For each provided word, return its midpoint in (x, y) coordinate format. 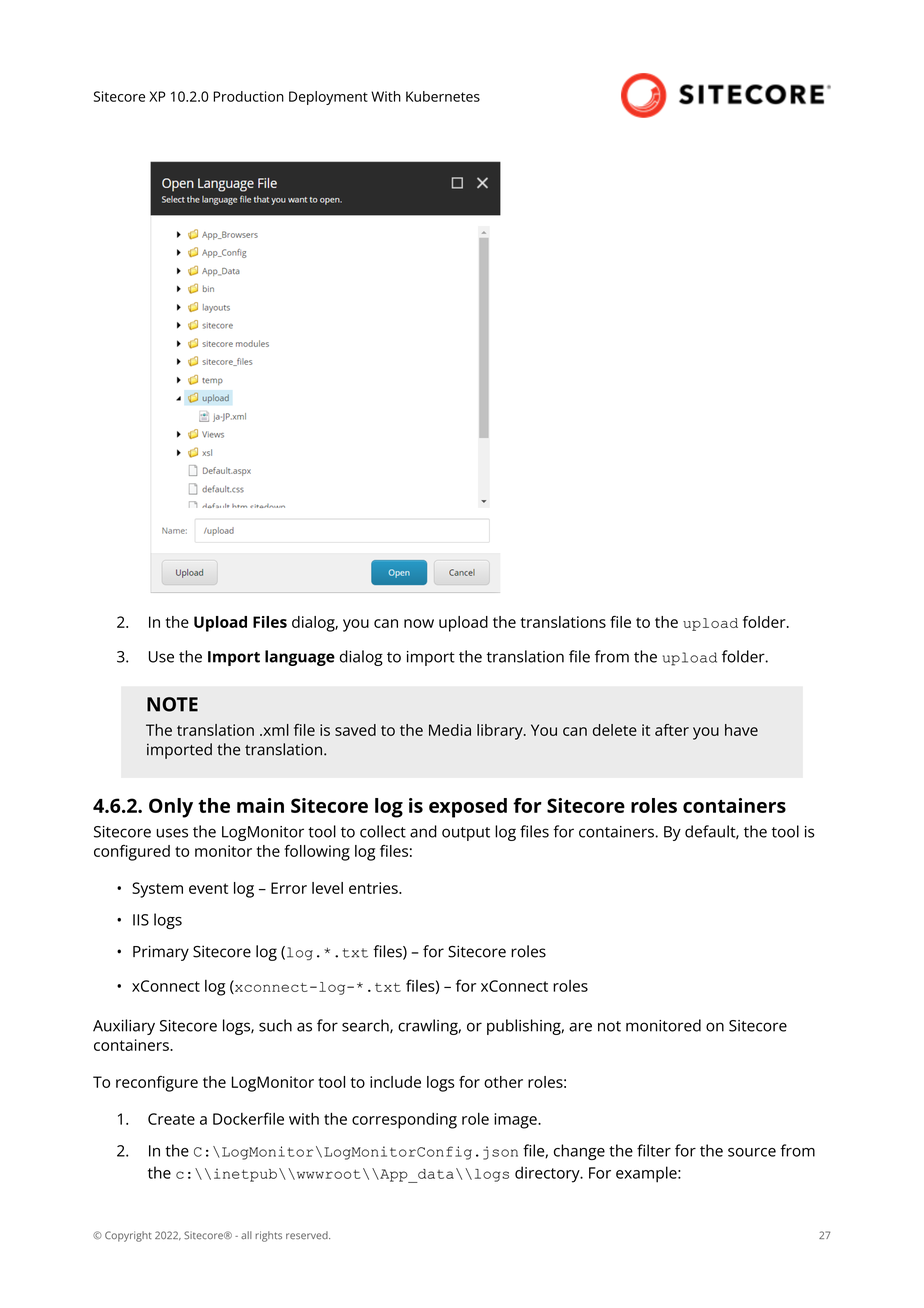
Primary (161, 953)
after (672, 730)
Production (248, 96)
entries (374, 888)
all (246, 1235)
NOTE (172, 704)
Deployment (328, 98)
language (300, 658)
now (419, 623)
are (580, 1027)
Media (450, 730)
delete (615, 730)
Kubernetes (443, 96)
